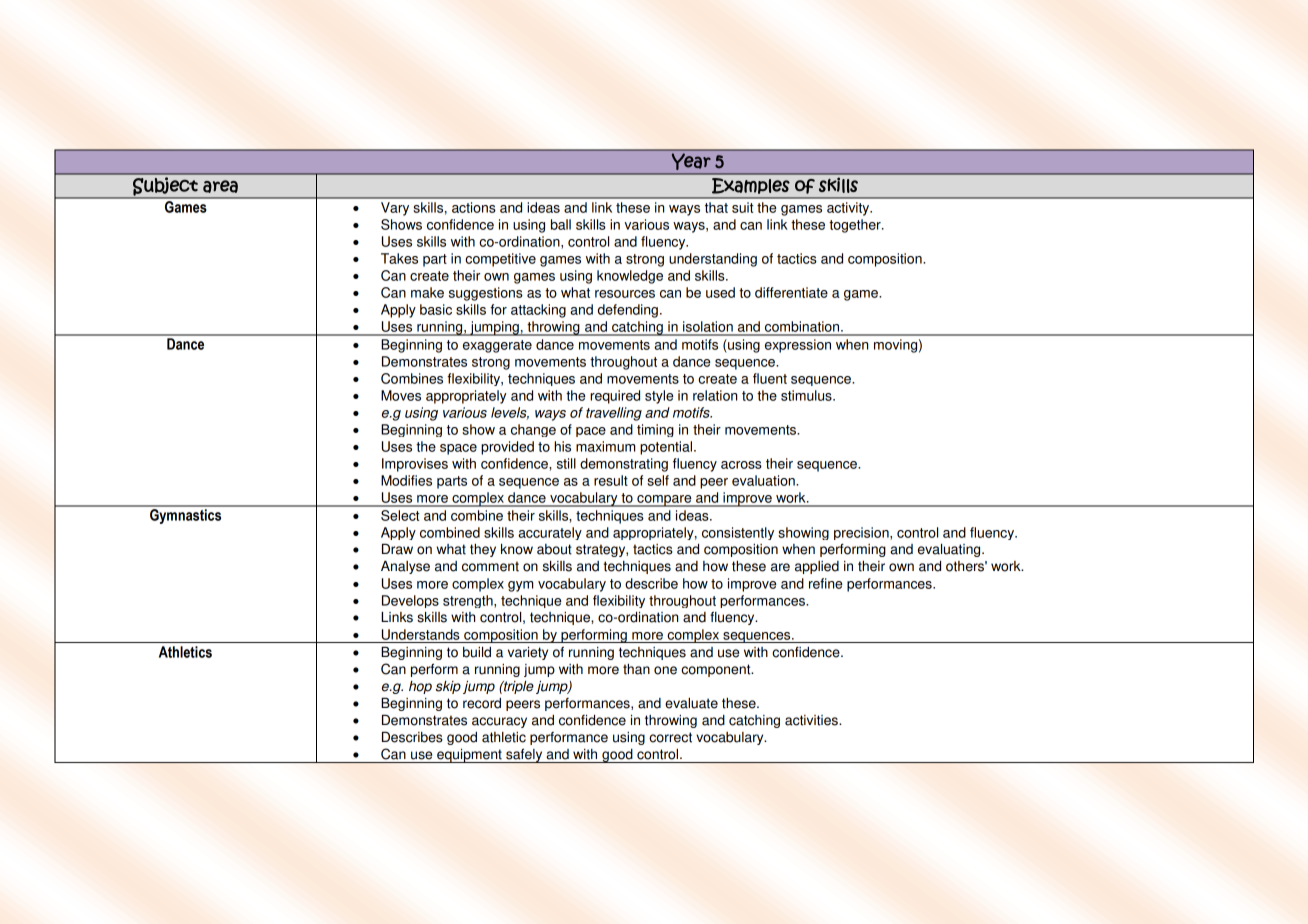 The image size is (1308, 924). Describe the element at coordinates (410, 601) in the page. I see `Develops` at that location.
